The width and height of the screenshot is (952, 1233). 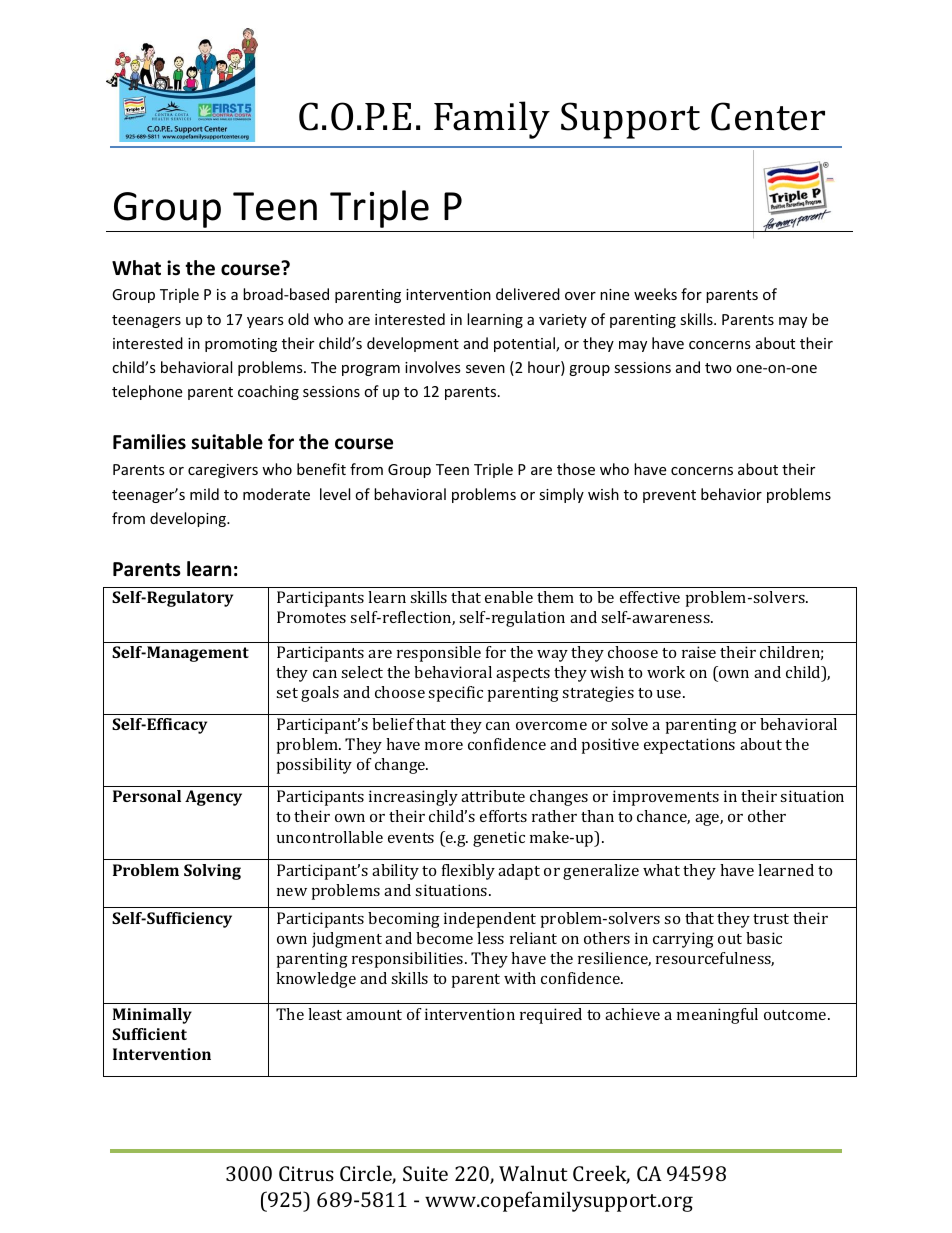 I want to click on Suite, so click(x=425, y=1173).
